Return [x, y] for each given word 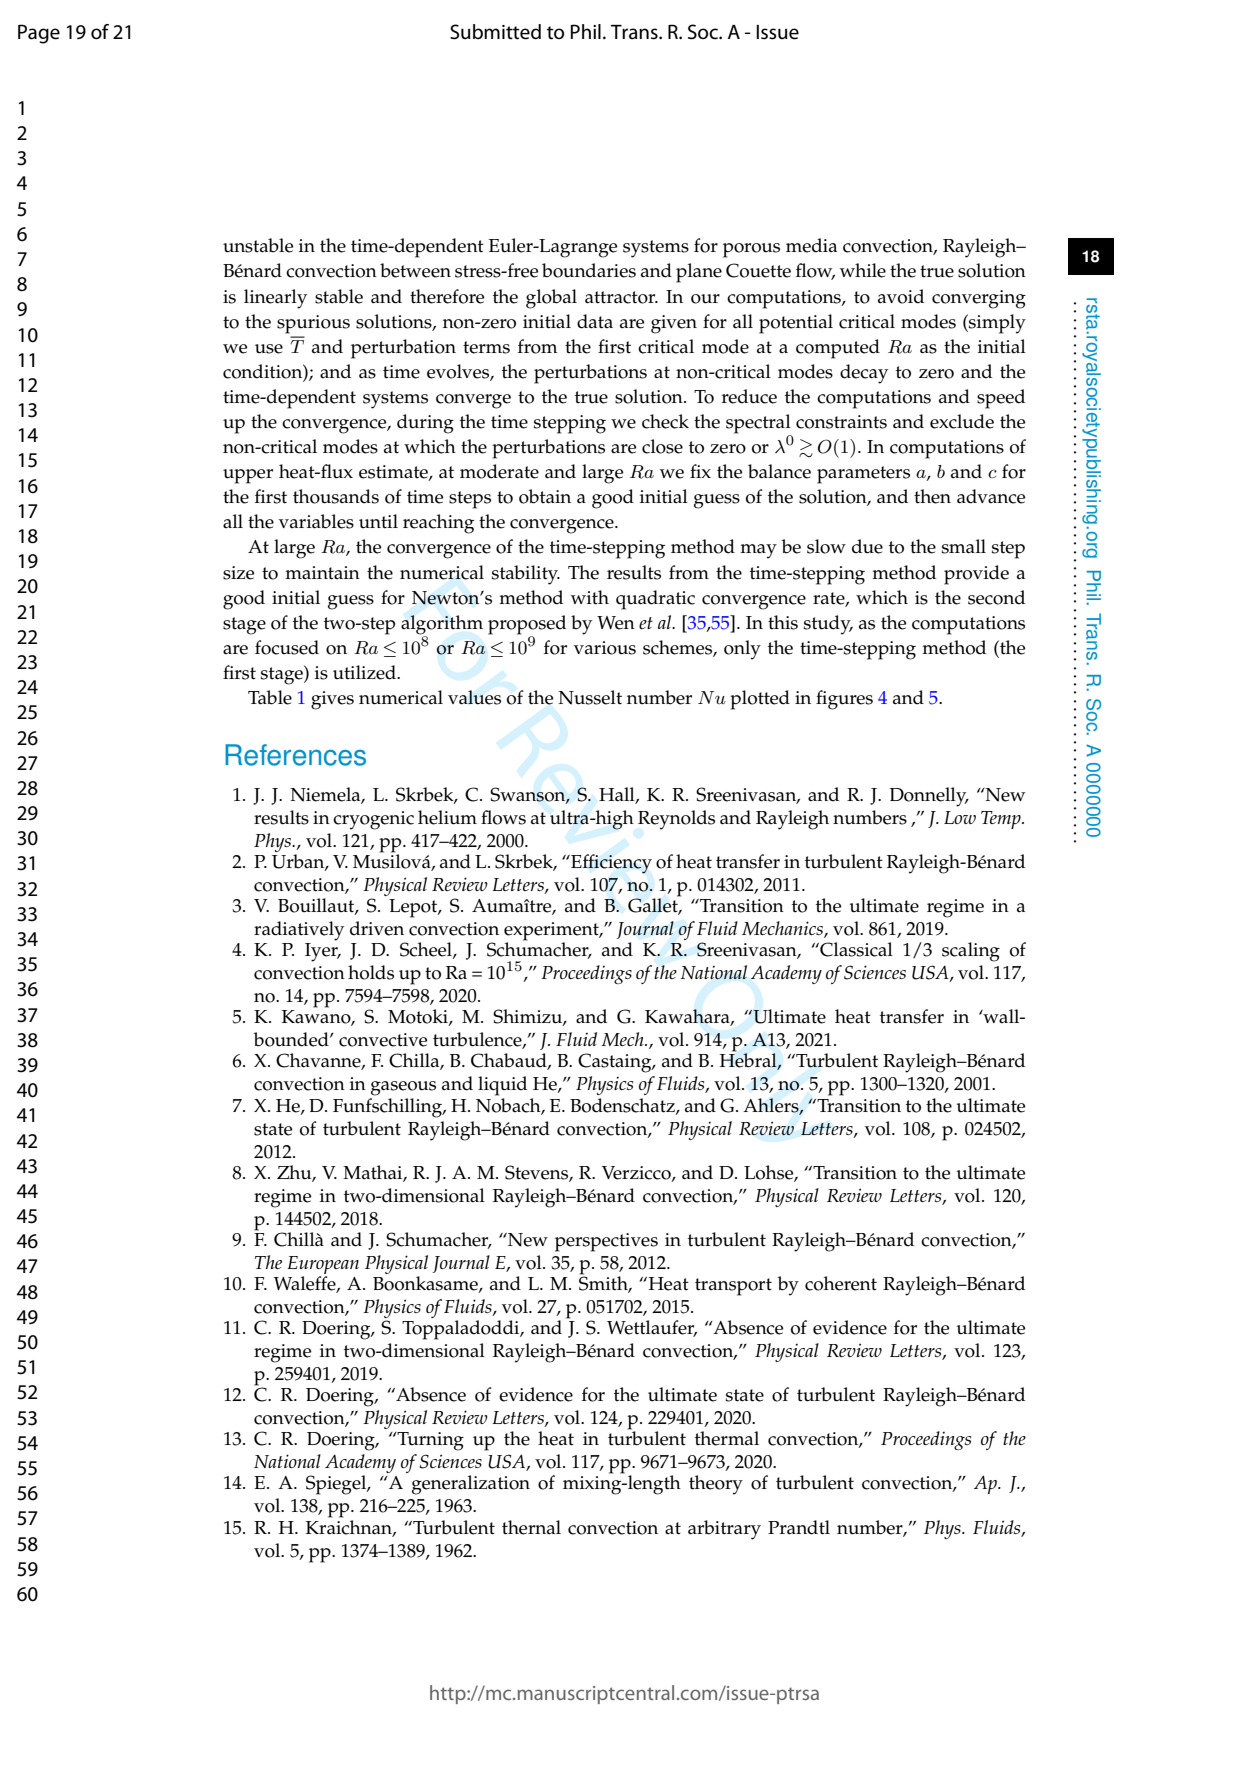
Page [39, 34]
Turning [430, 1441]
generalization [471, 1485]
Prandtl [799, 1527]
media [811, 245]
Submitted [495, 32]
